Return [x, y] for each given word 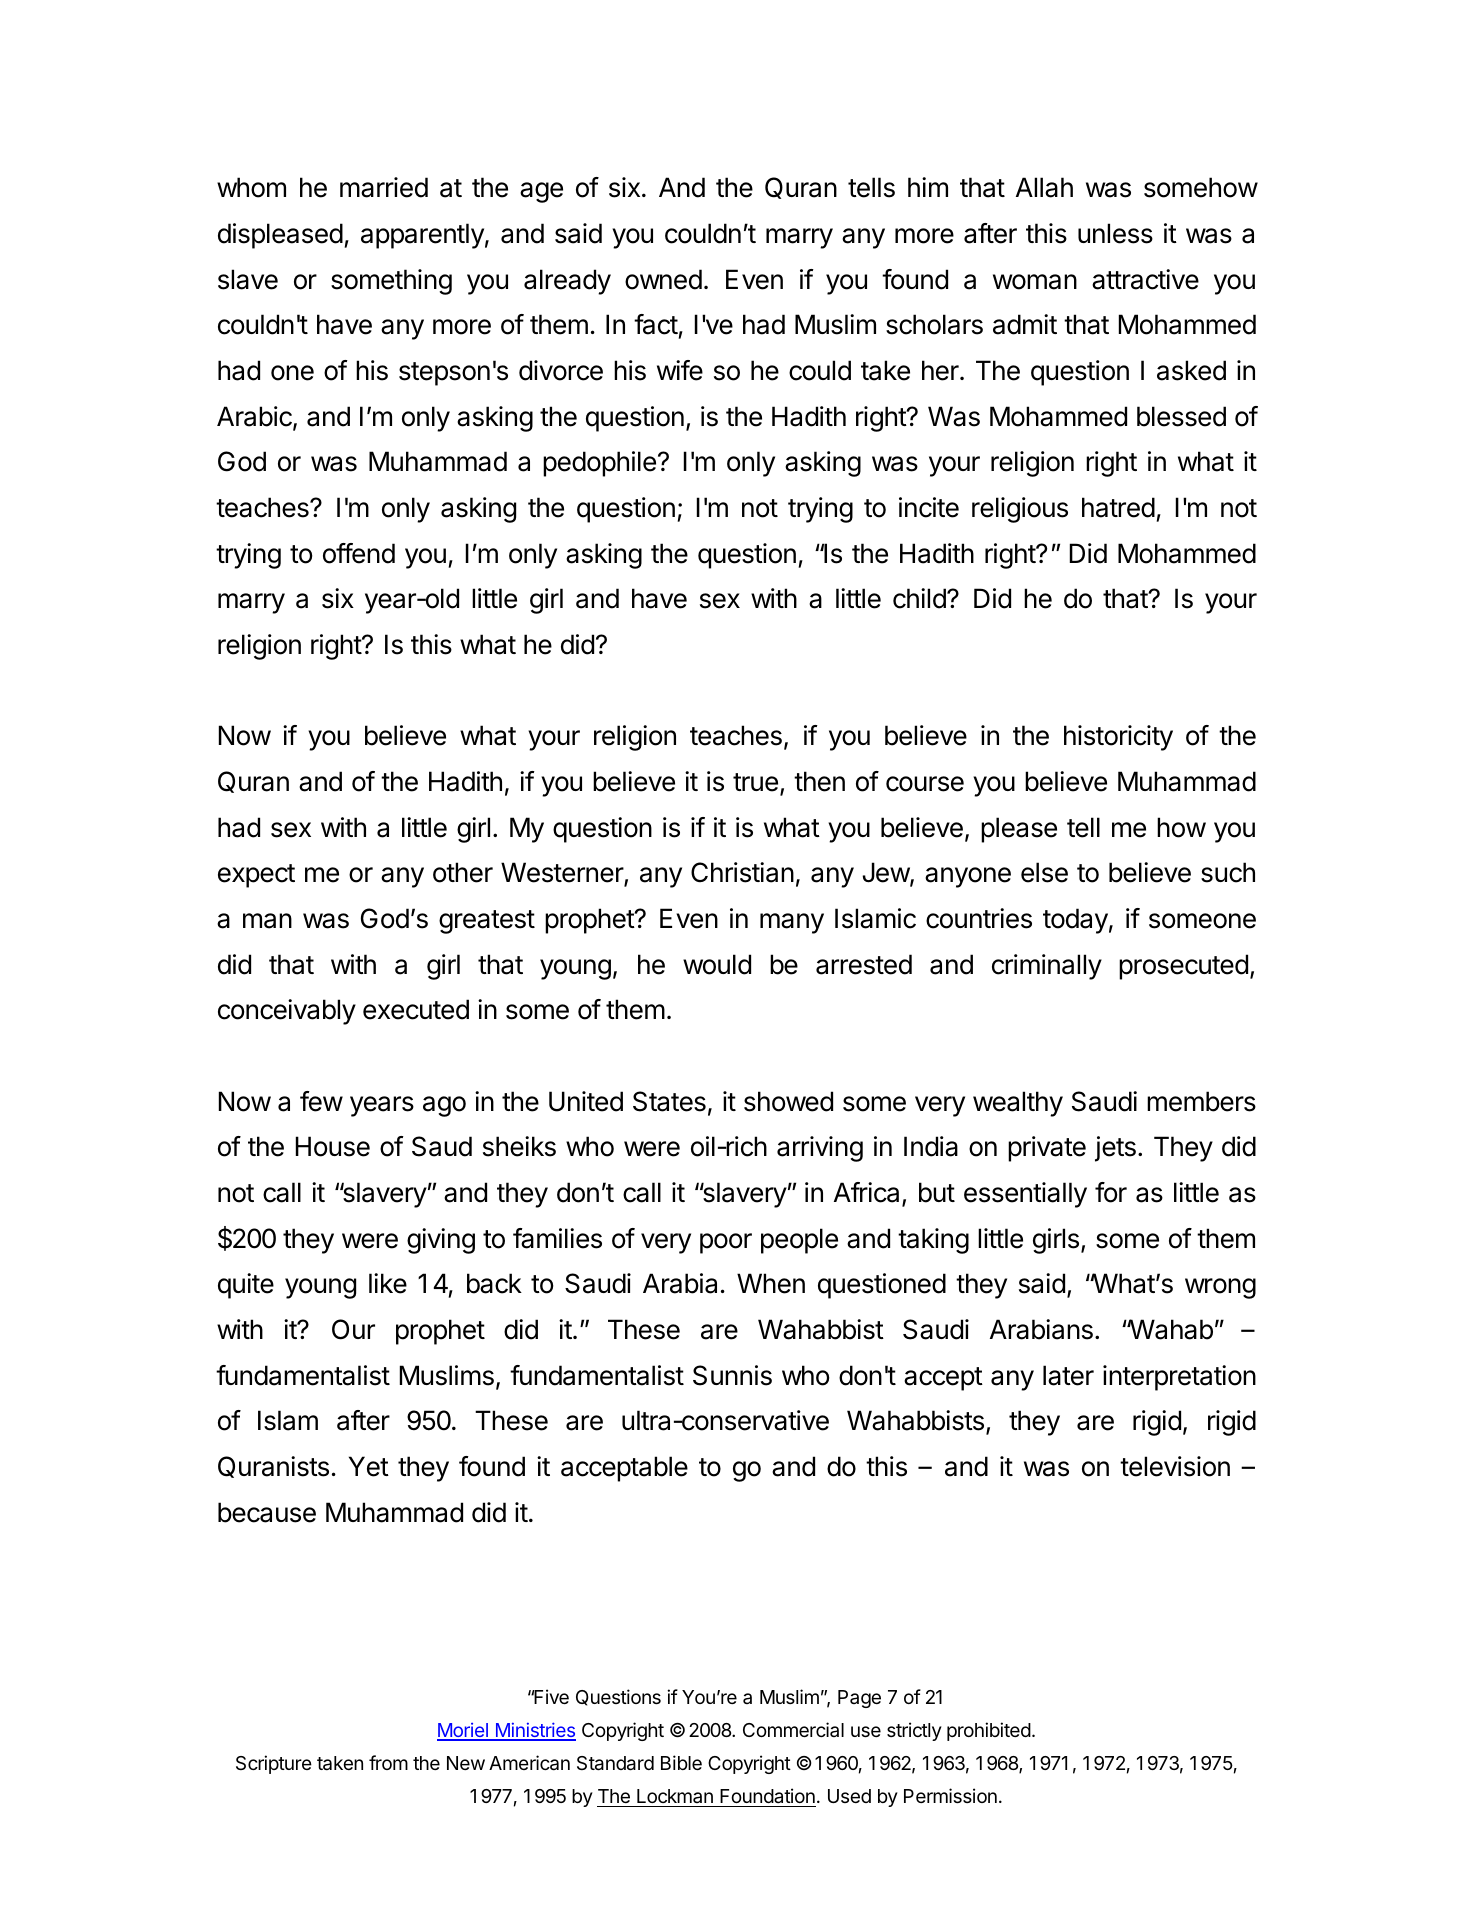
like [388, 1283]
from [388, 1762]
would [717, 964]
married [384, 187]
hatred [1118, 507]
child [919, 598]
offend [359, 553]
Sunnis [732, 1375]
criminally [1047, 967]
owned [663, 279]
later [1068, 1375]
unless [1115, 233]
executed [416, 1009]
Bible [681, 1762]
